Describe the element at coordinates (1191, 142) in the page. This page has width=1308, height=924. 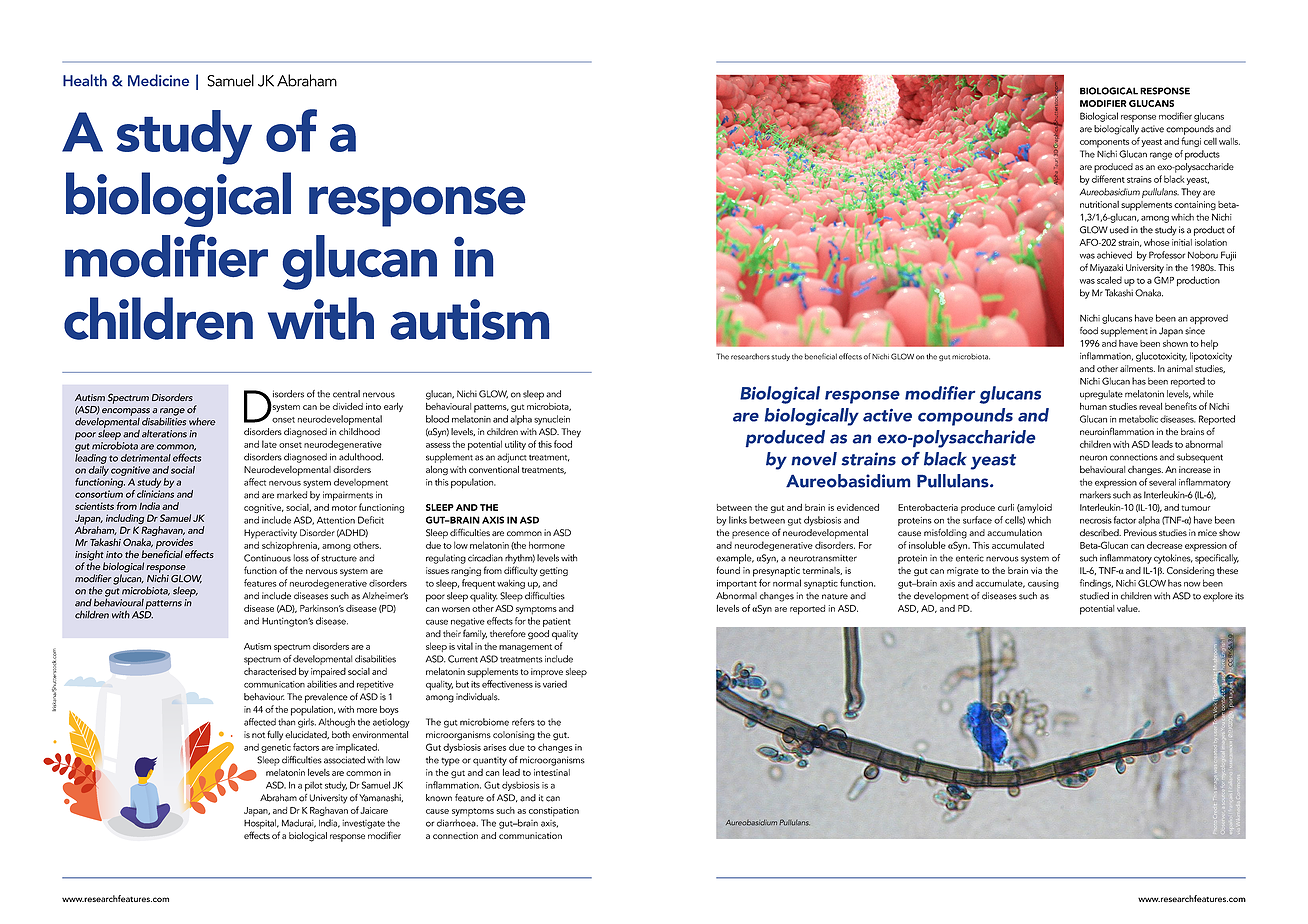
I see `fungi` at that location.
